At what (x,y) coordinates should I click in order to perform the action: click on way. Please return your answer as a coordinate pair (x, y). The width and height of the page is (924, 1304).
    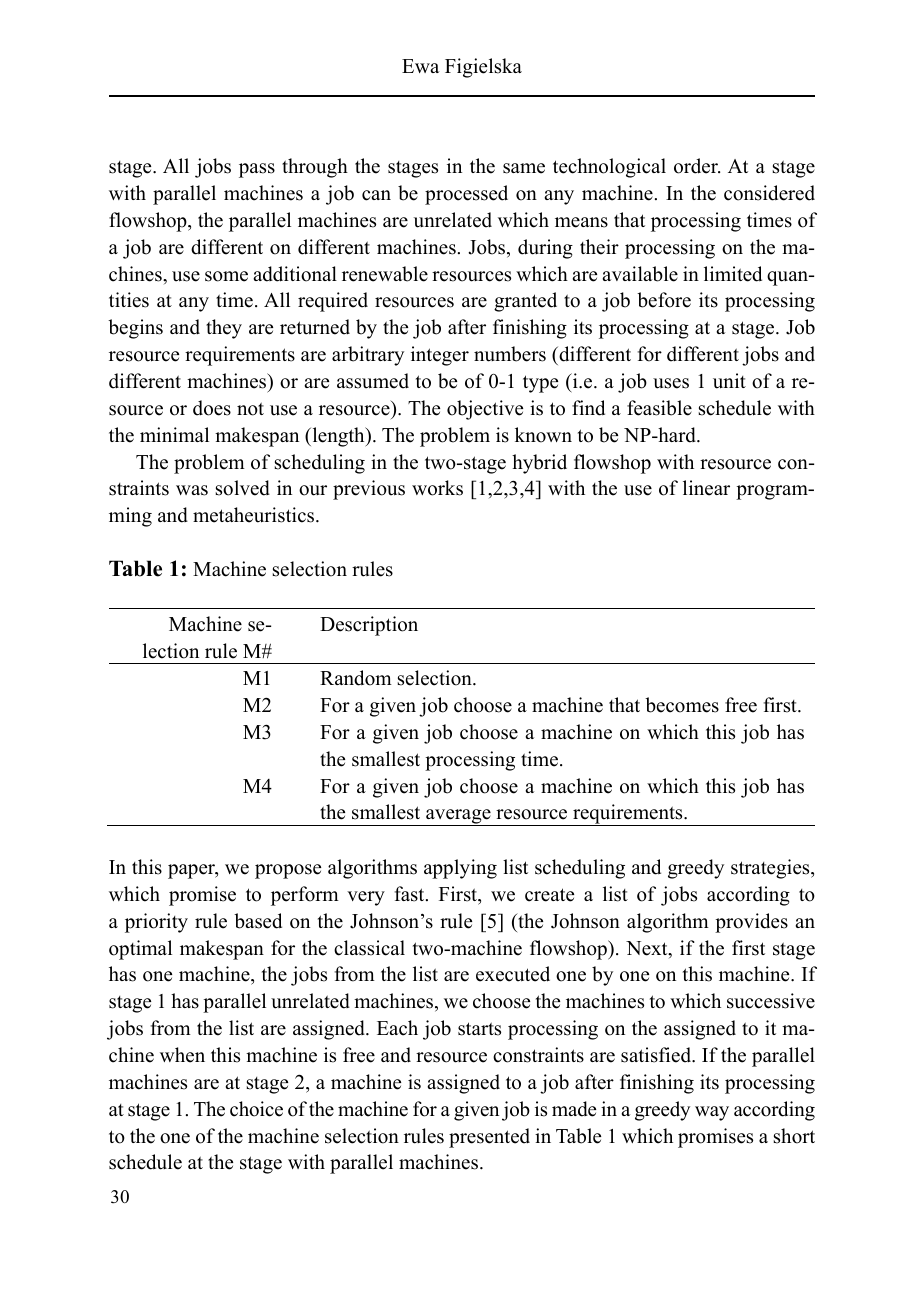
    Looking at the image, I should click on (712, 1113).
